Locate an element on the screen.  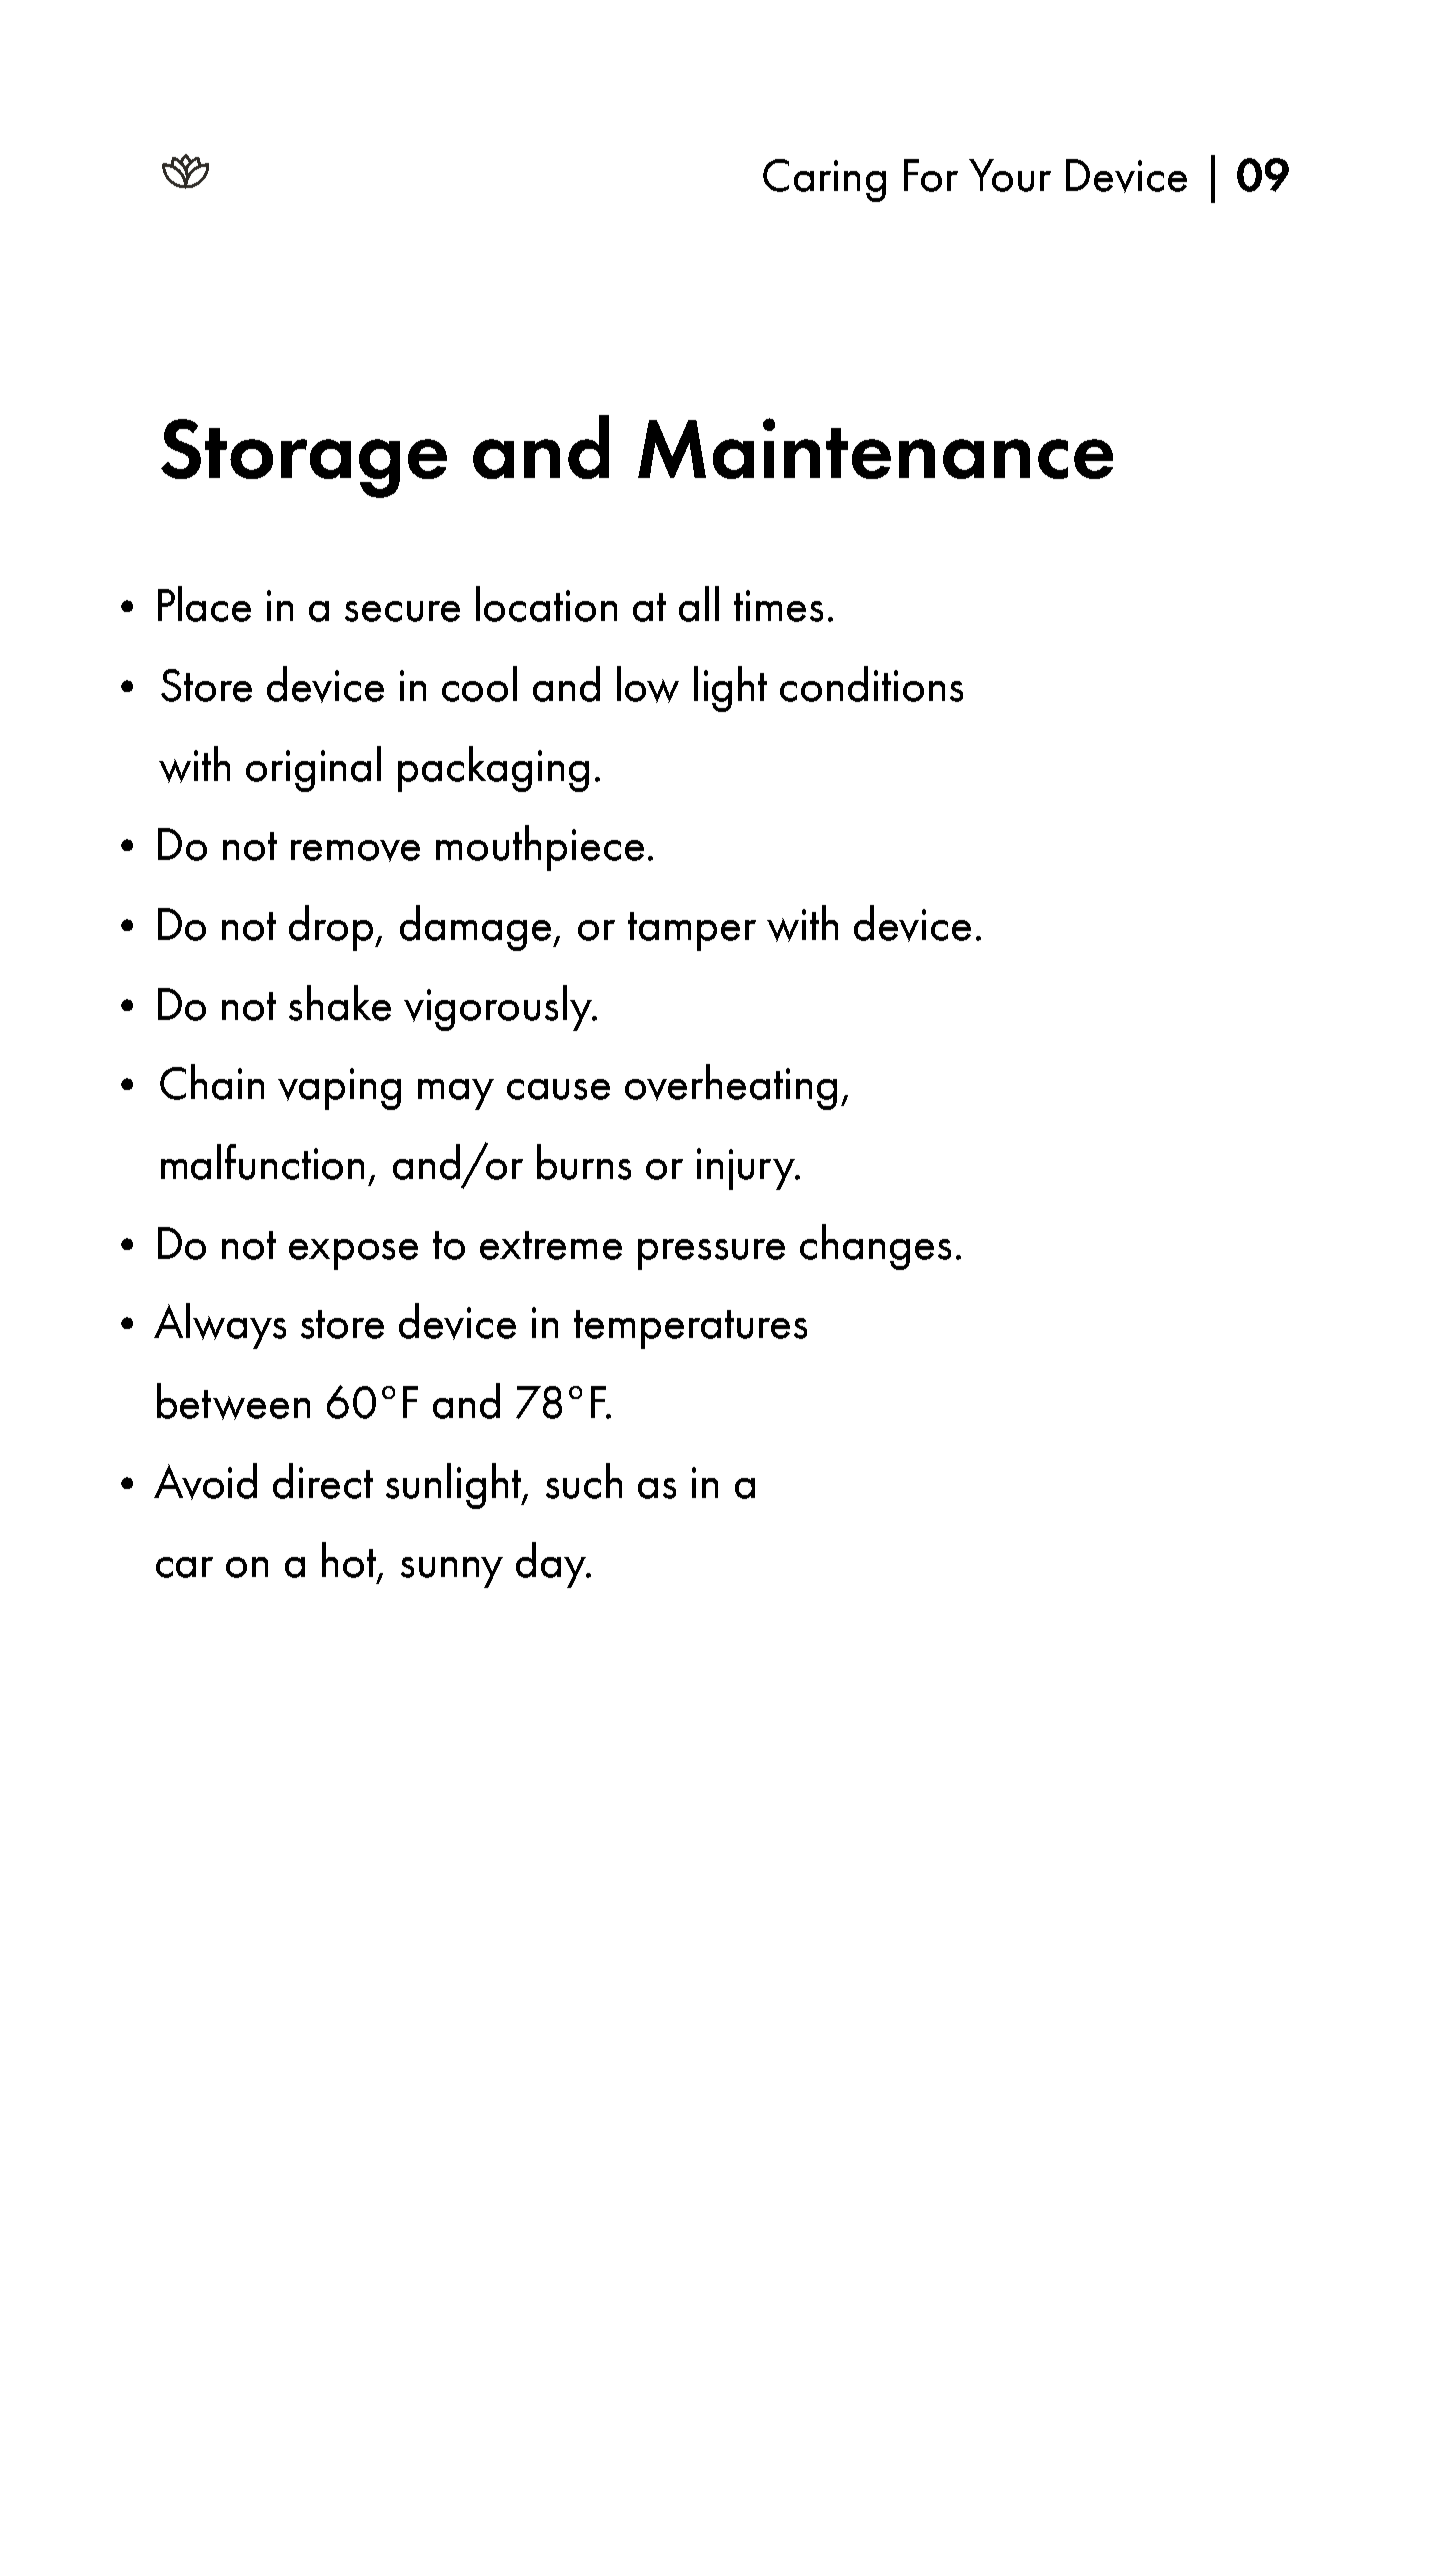
mouthpiece is located at coordinates (540, 848).
